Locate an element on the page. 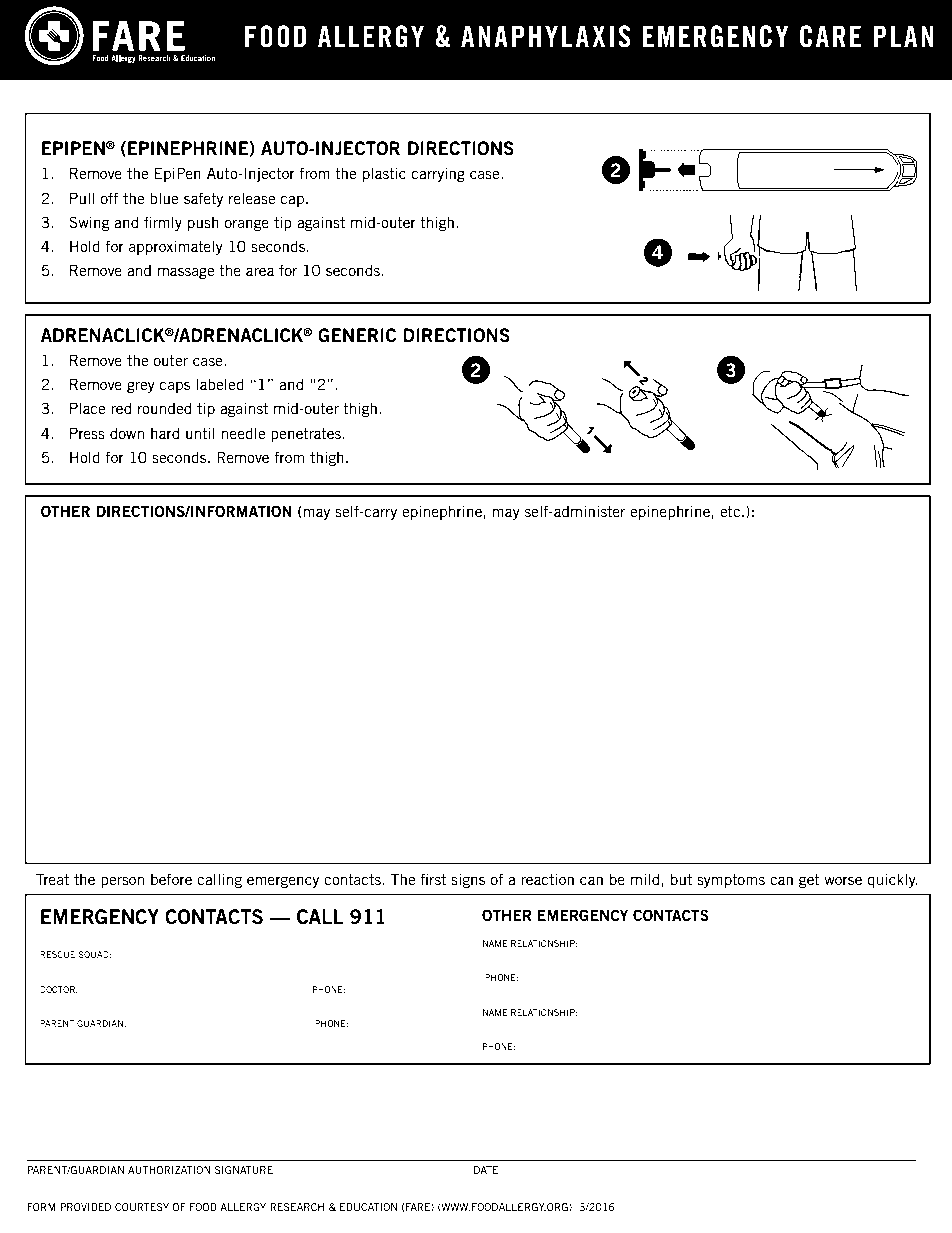 The height and width of the document is (1233, 952). AUTHORIZATION is located at coordinates (169, 1170).
